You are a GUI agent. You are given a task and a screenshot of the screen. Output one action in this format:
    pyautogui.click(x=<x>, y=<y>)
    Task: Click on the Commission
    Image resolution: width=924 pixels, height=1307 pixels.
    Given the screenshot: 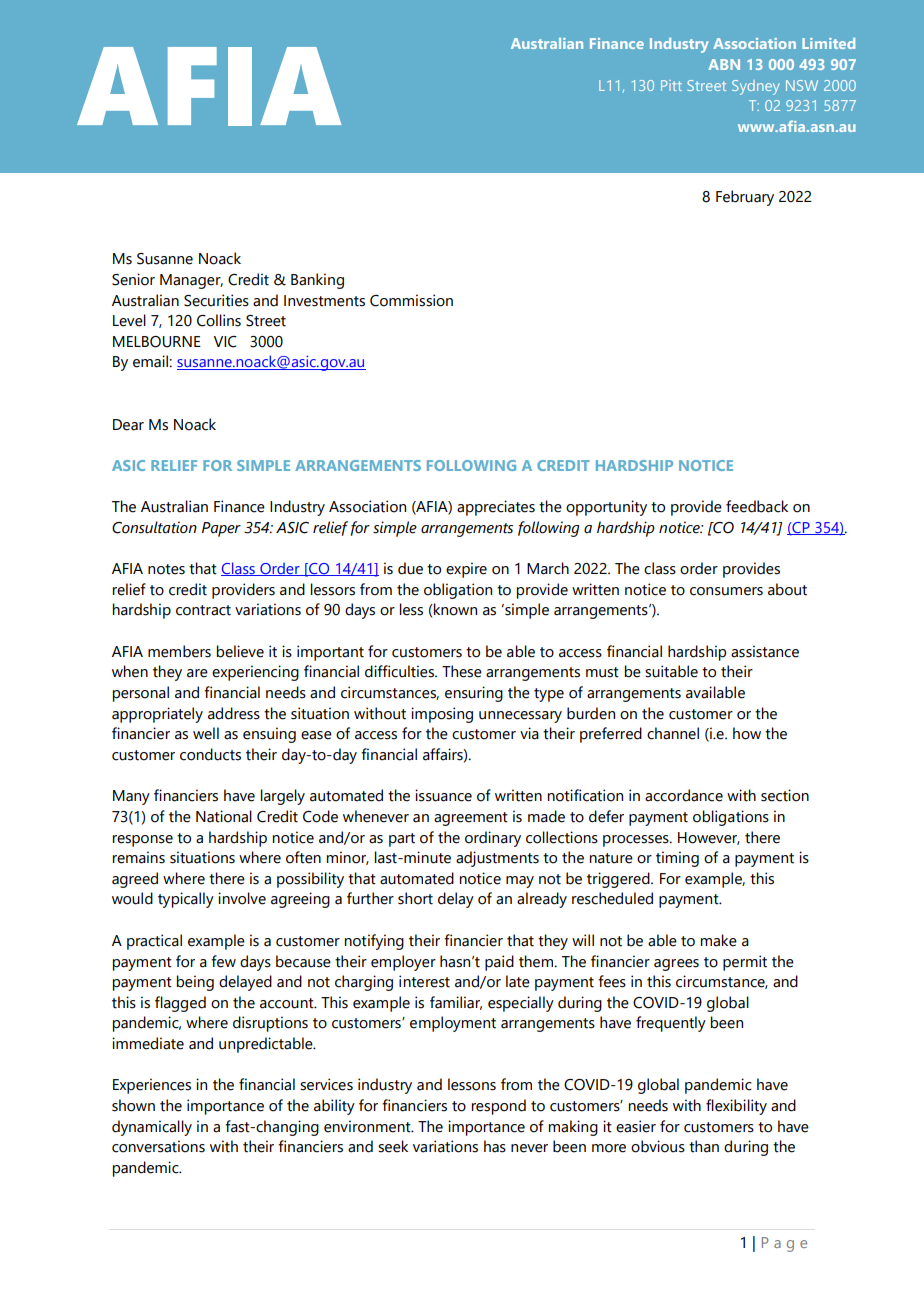 What is the action you would take?
    pyautogui.click(x=411, y=300)
